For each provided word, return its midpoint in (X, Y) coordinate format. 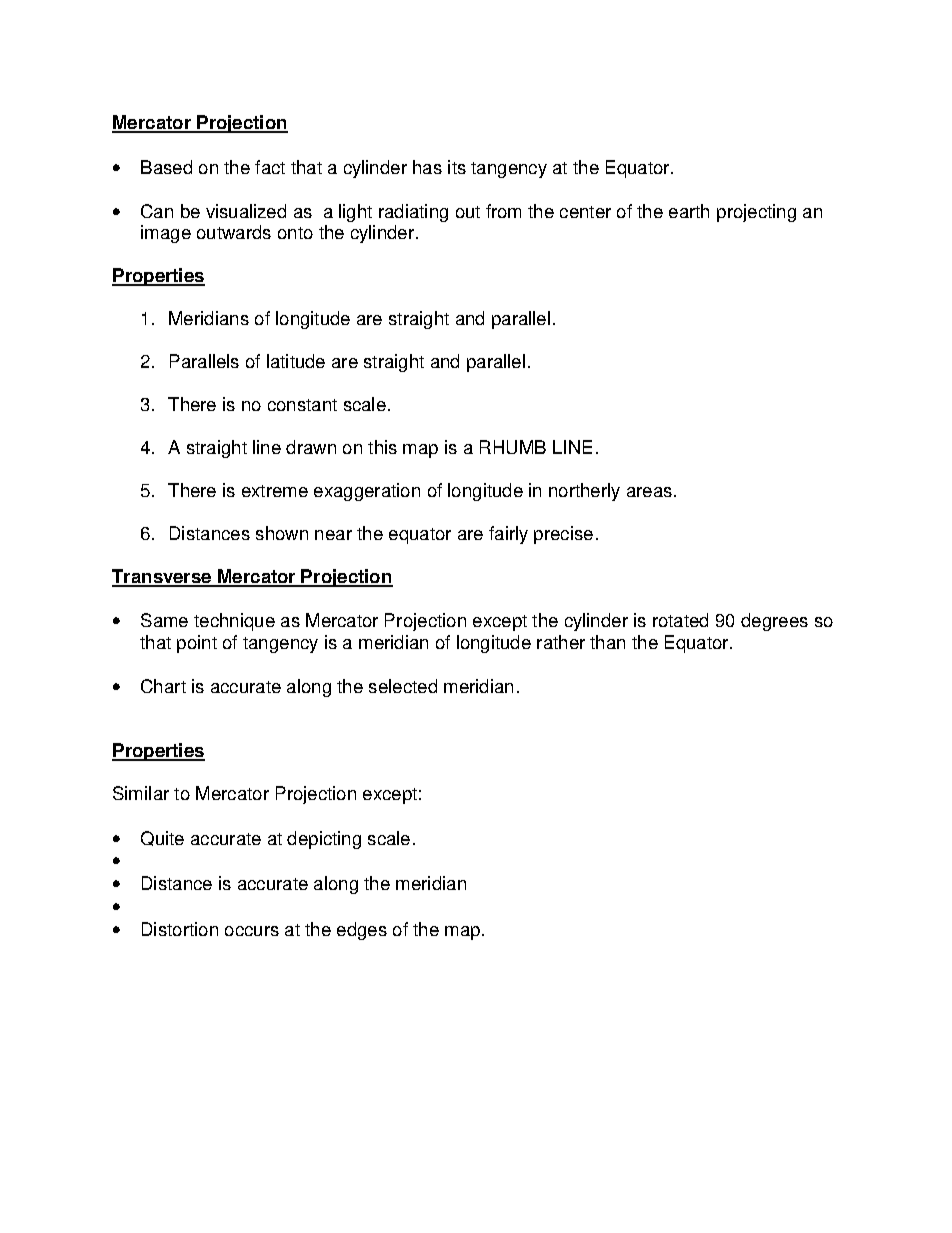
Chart (163, 686)
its (457, 167)
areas (649, 492)
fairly (508, 535)
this (382, 447)
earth (689, 211)
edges (362, 931)
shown (282, 533)
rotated (680, 620)
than (607, 642)
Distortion (180, 929)
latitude (296, 361)
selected (403, 686)
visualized (246, 211)
